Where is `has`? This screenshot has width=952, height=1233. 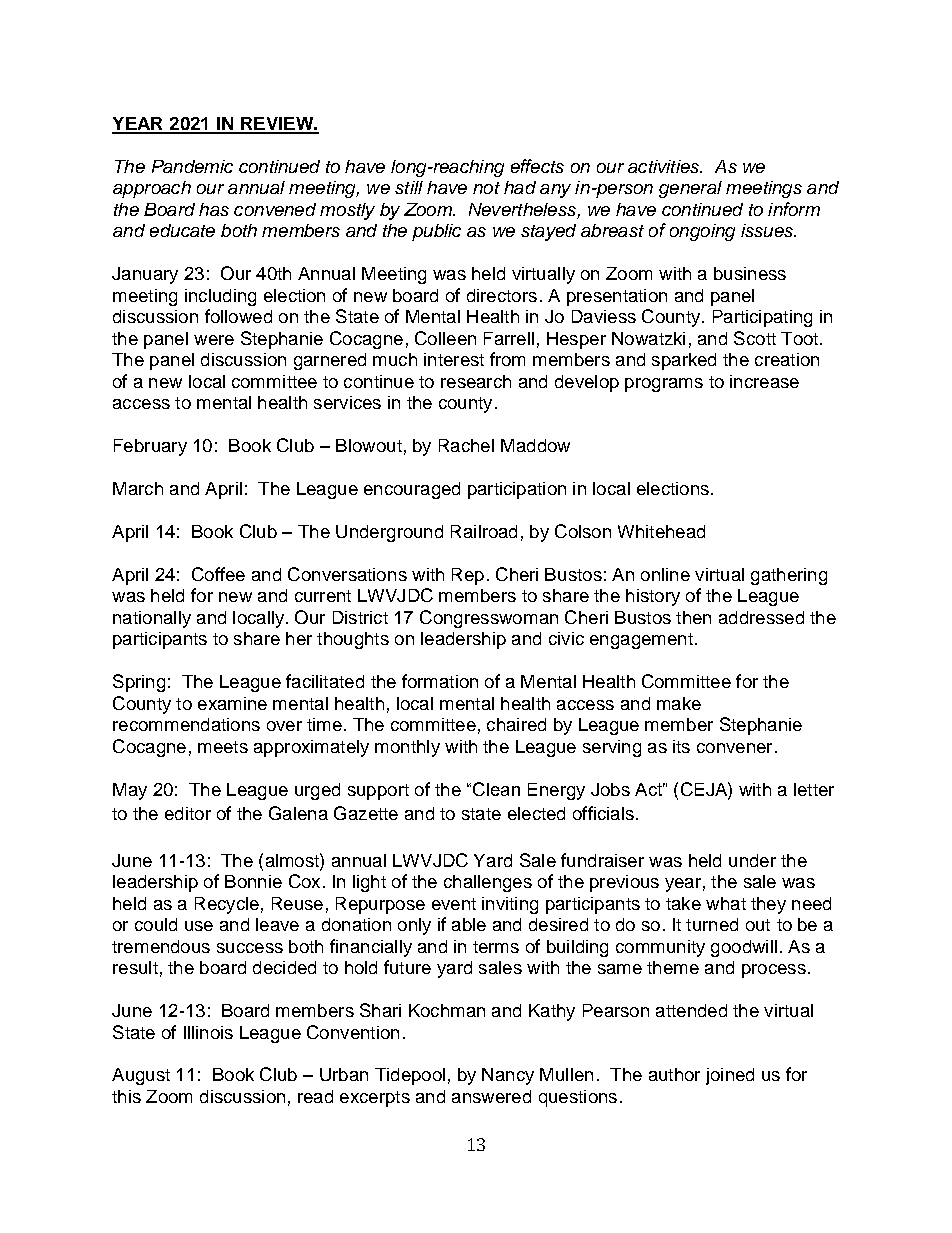
has is located at coordinates (214, 209).
